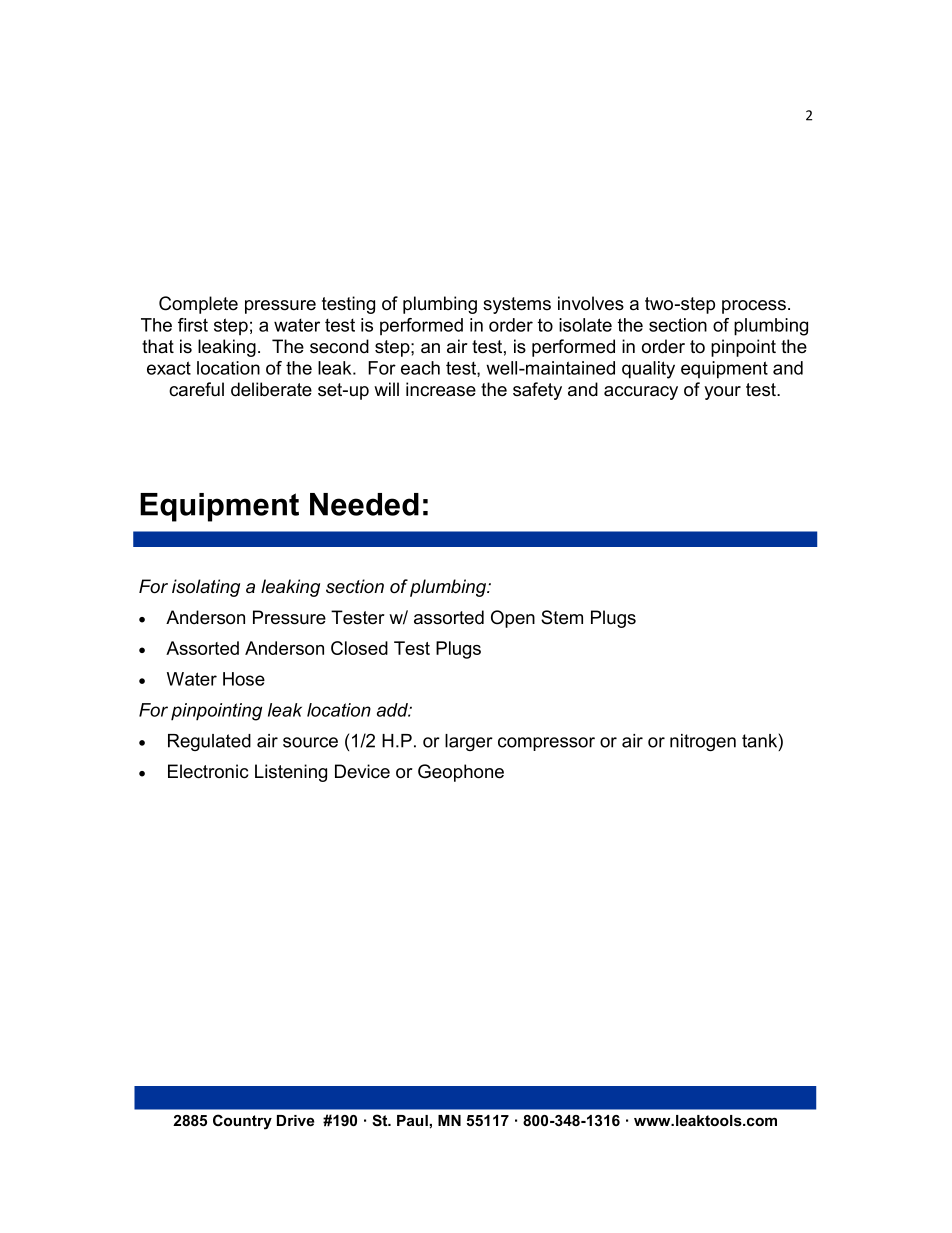 Image resolution: width=952 pixels, height=1233 pixels. What do you see at coordinates (196, 389) in the screenshot?
I see `careful` at bounding box center [196, 389].
